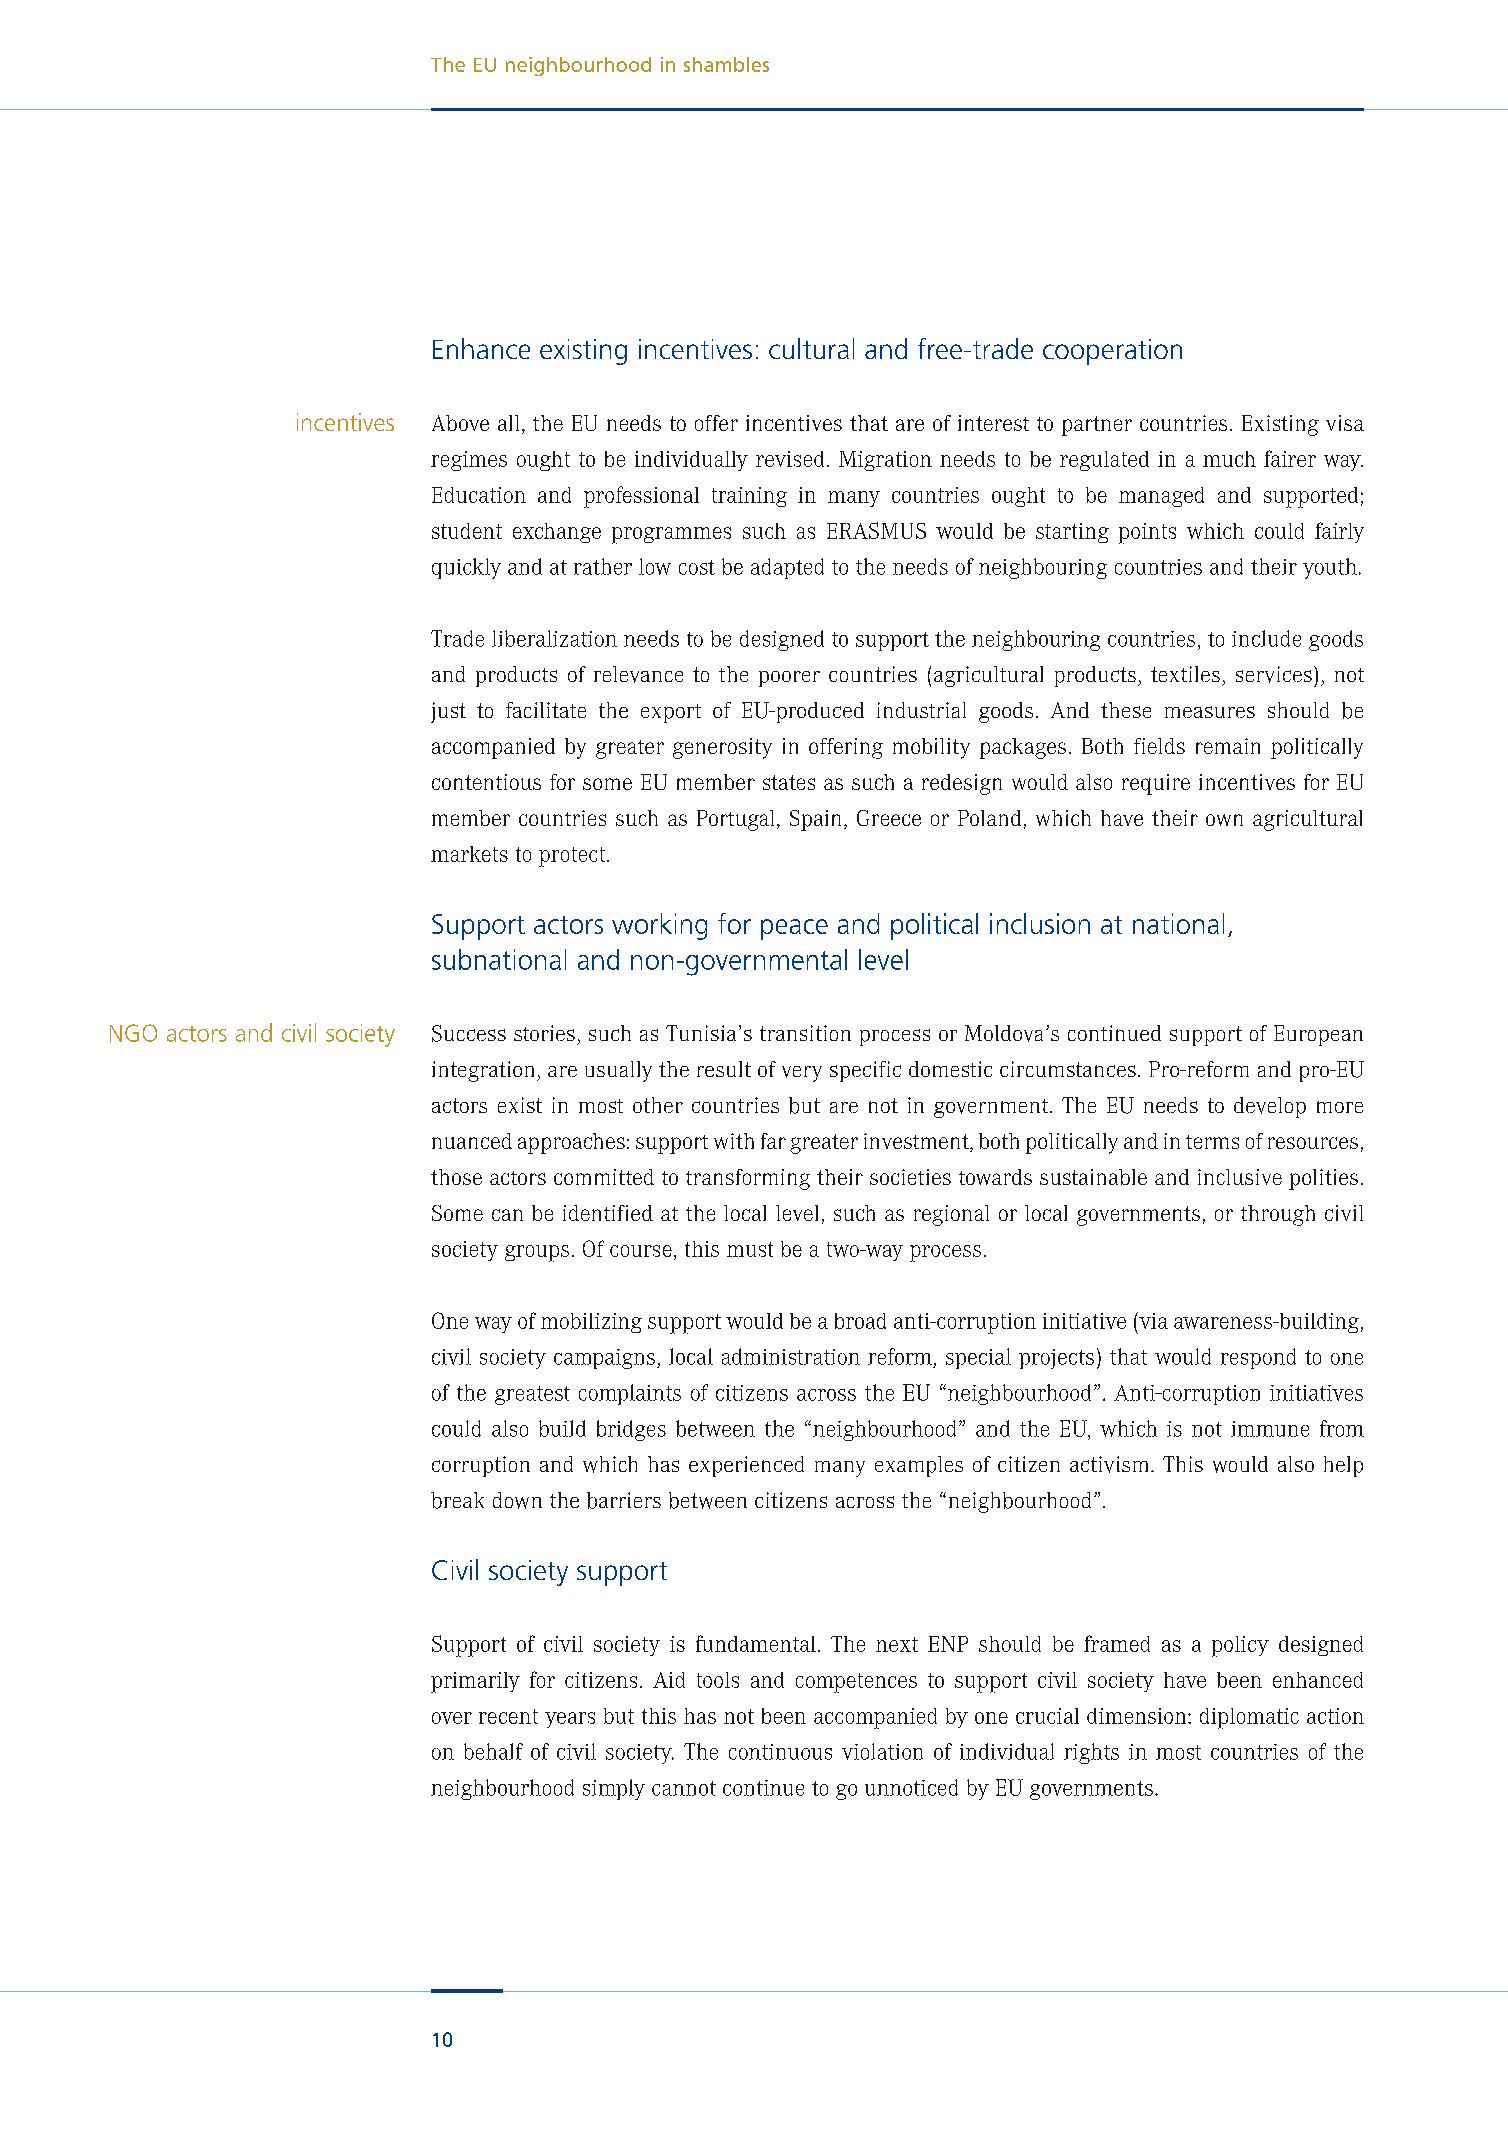 Image resolution: width=1508 pixels, height=2133 pixels. I want to click on shambles, so click(726, 64).
